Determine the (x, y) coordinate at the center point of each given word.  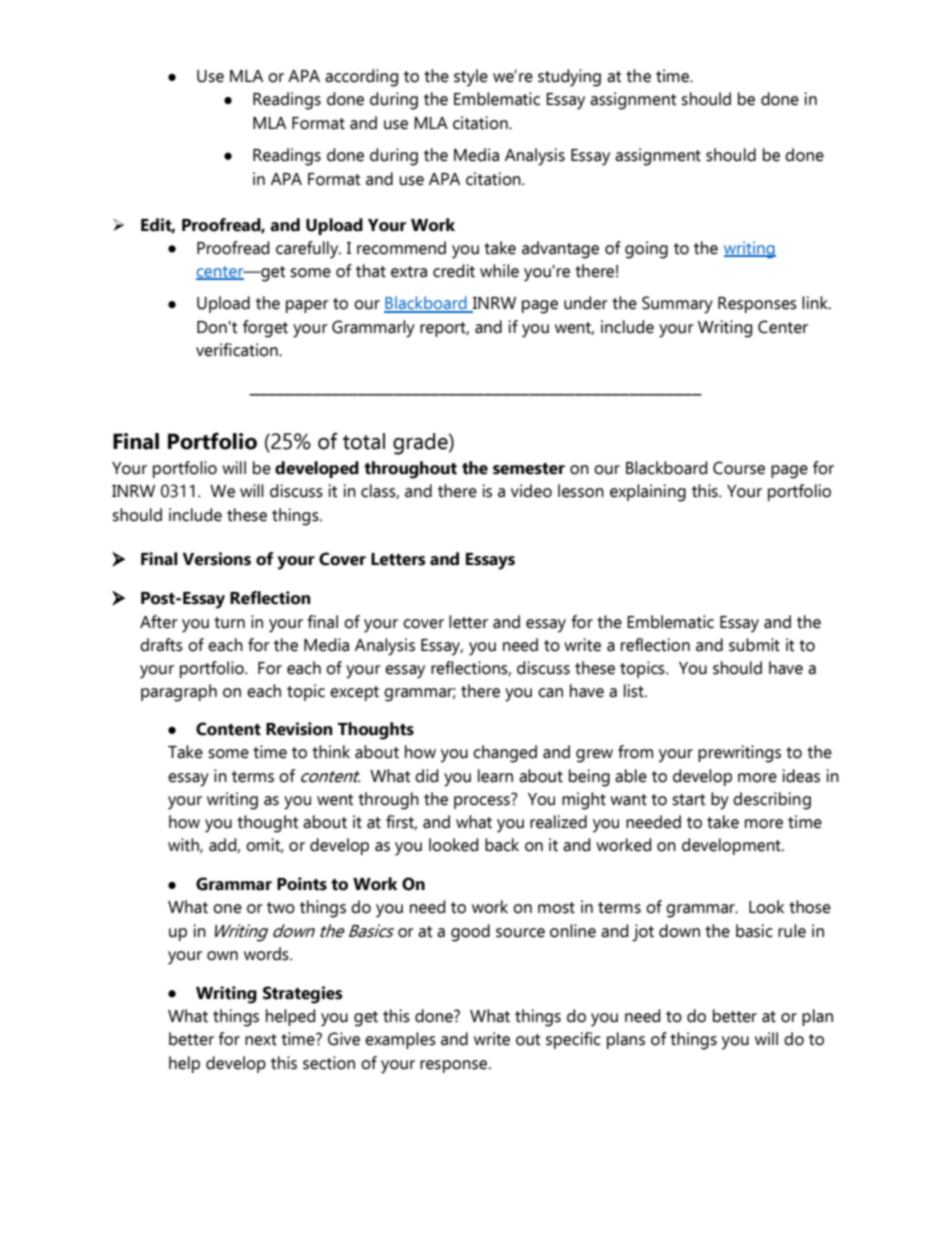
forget (265, 329)
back (502, 845)
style (471, 78)
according (361, 78)
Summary (677, 305)
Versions (216, 559)
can (550, 693)
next (261, 1040)
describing (772, 801)
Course (739, 468)
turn (229, 623)
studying (569, 78)
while (499, 271)
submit (754, 645)
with (184, 845)
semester (529, 469)
